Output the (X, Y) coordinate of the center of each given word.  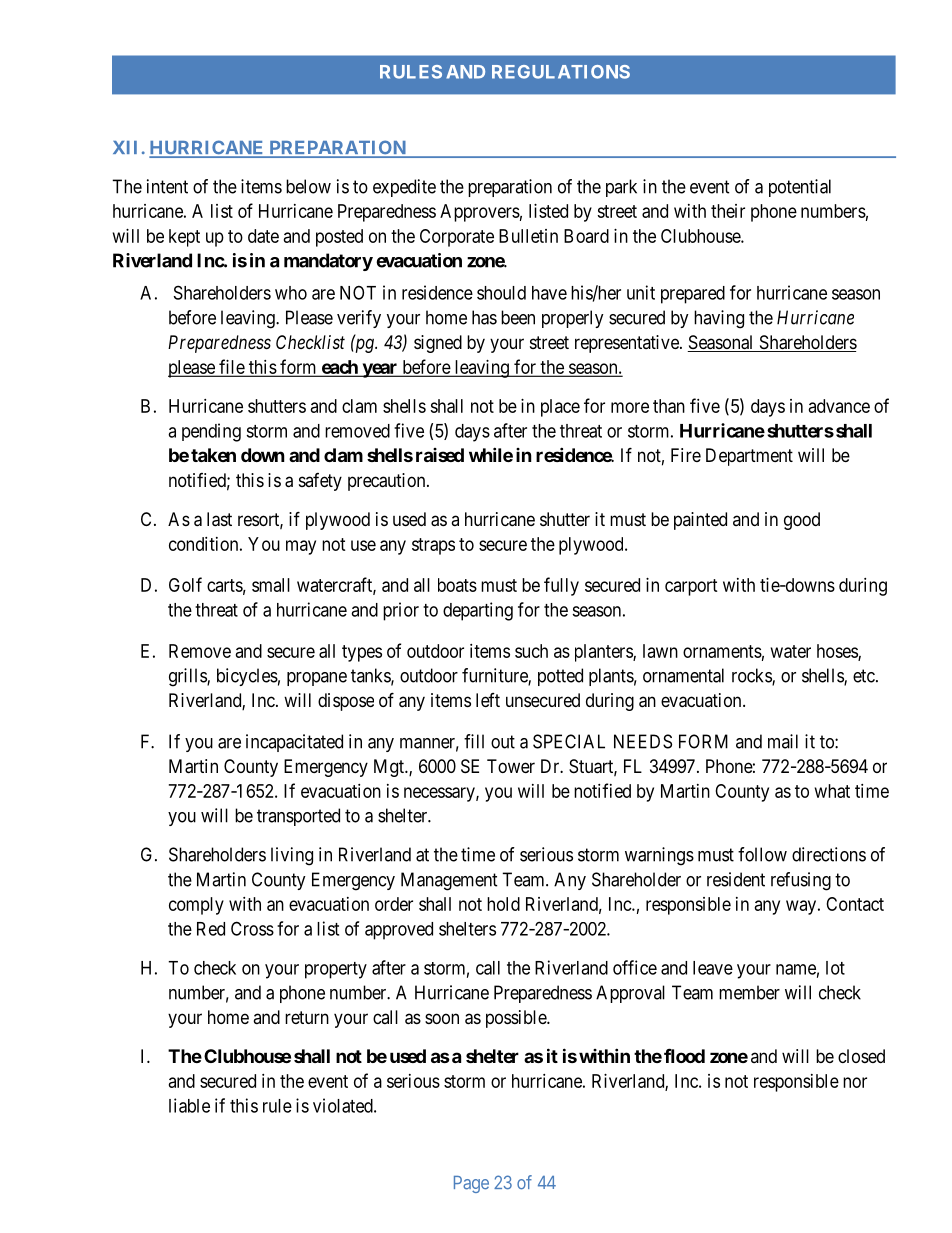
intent (167, 186)
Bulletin (528, 236)
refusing (801, 881)
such (531, 651)
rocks (752, 676)
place (560, 408)
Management (449, 881)
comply (196, 906)
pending (211, 432)
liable (189, 1105)
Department (749, 457)
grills (188, 677)
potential (800, 188)
